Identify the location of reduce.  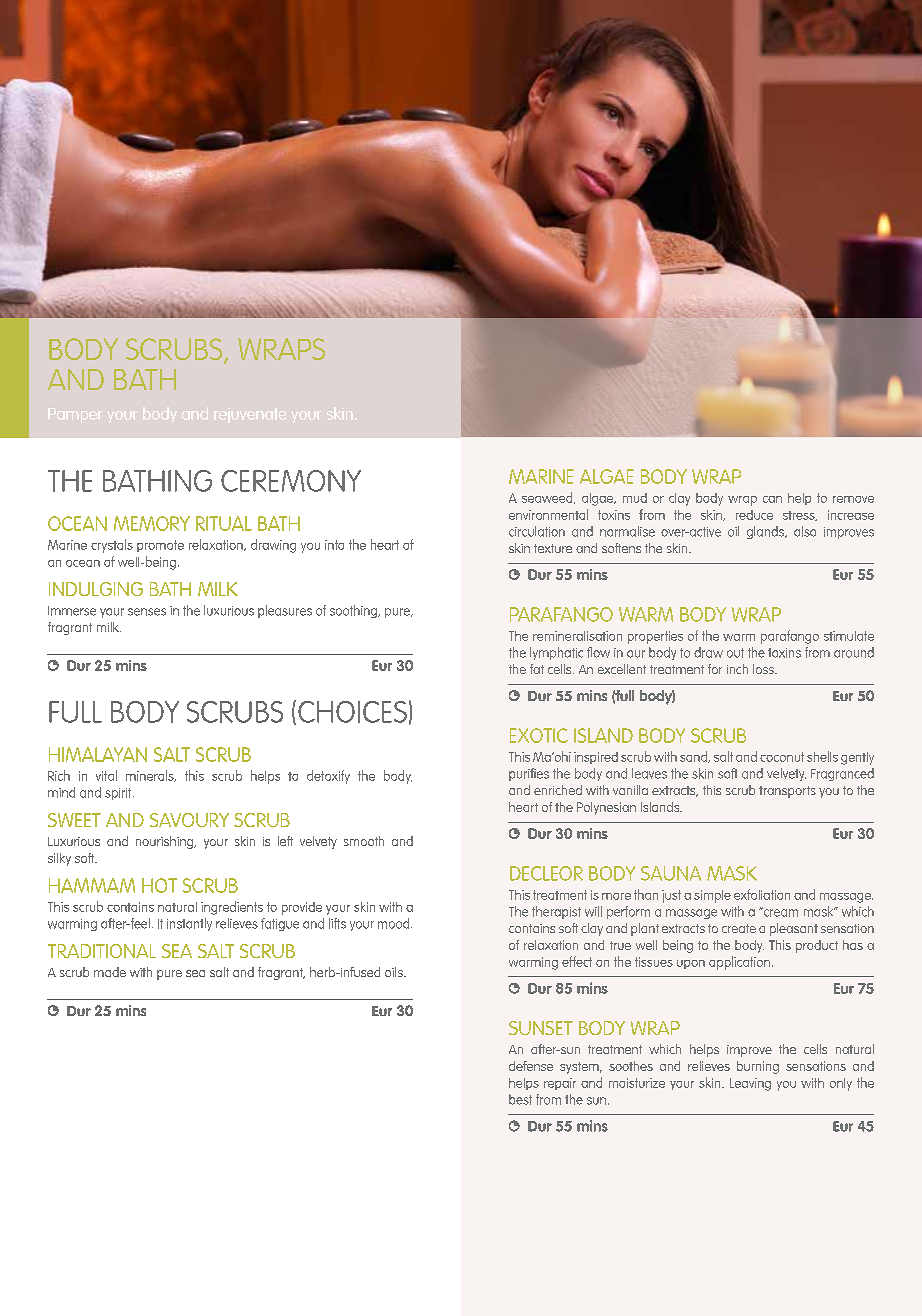
(754, 515).
